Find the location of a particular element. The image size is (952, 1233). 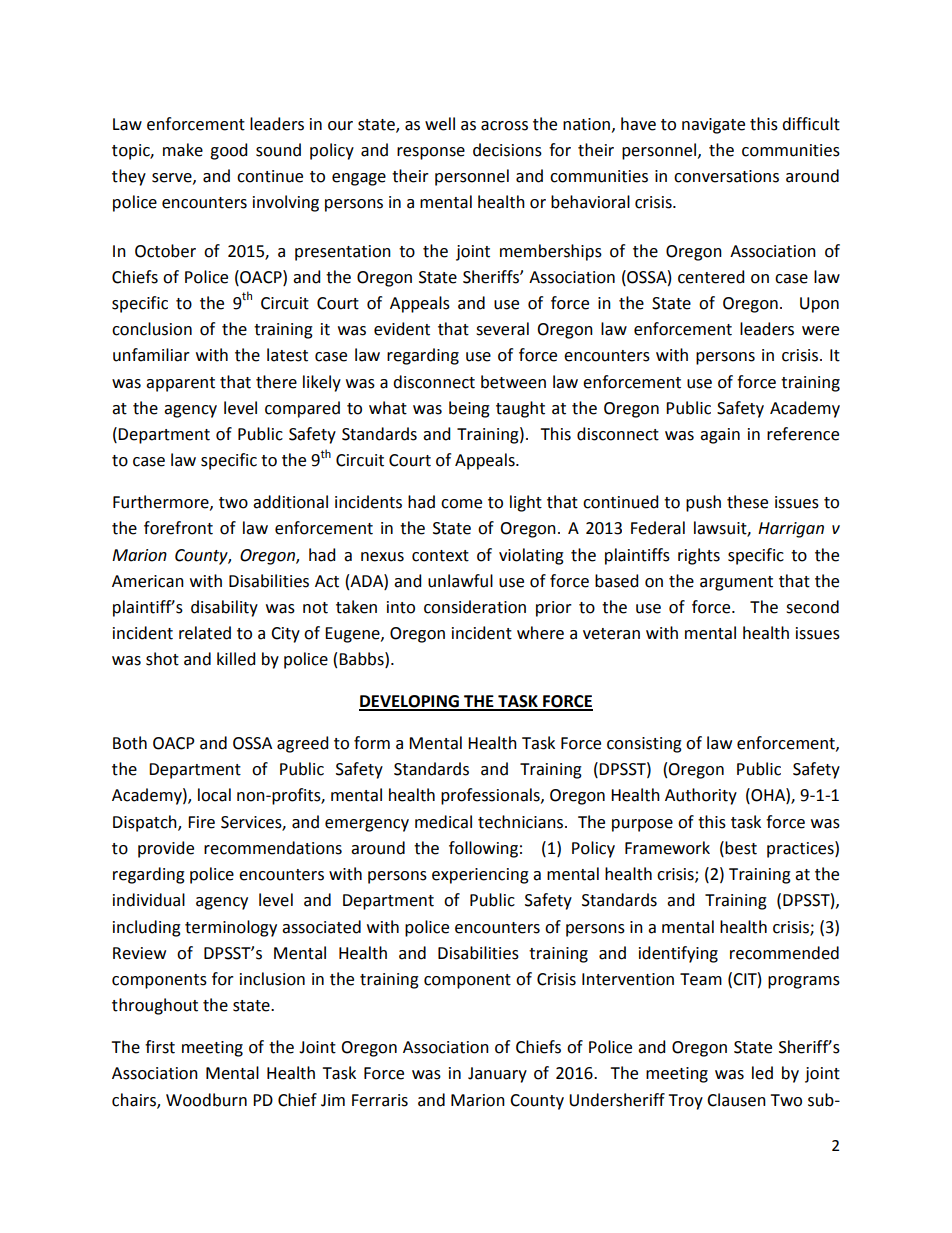

DEVELOPING is located at coordinates (410, 702).
